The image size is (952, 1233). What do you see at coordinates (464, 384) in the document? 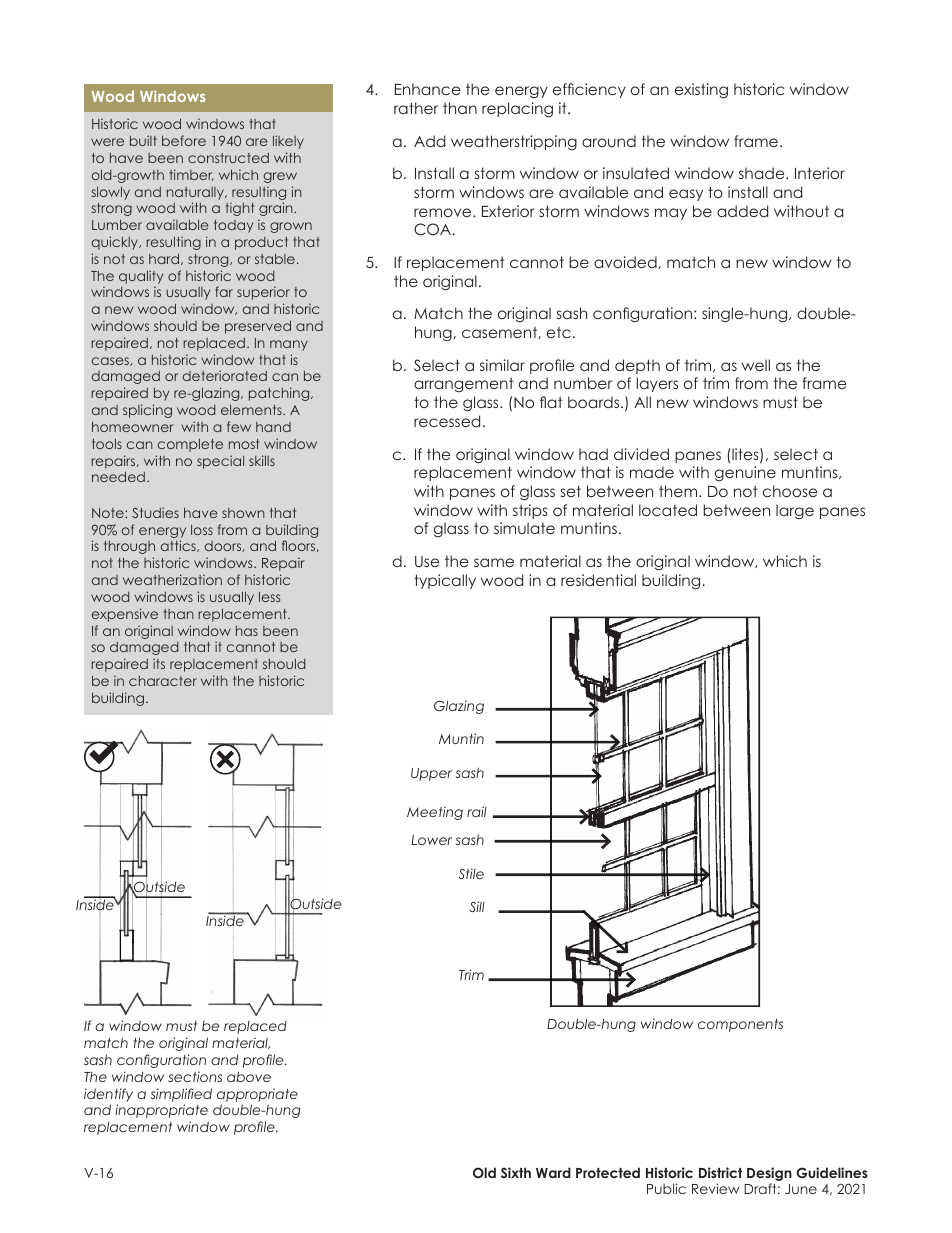
I see `arrangement` at bounding box center [464, 384].
